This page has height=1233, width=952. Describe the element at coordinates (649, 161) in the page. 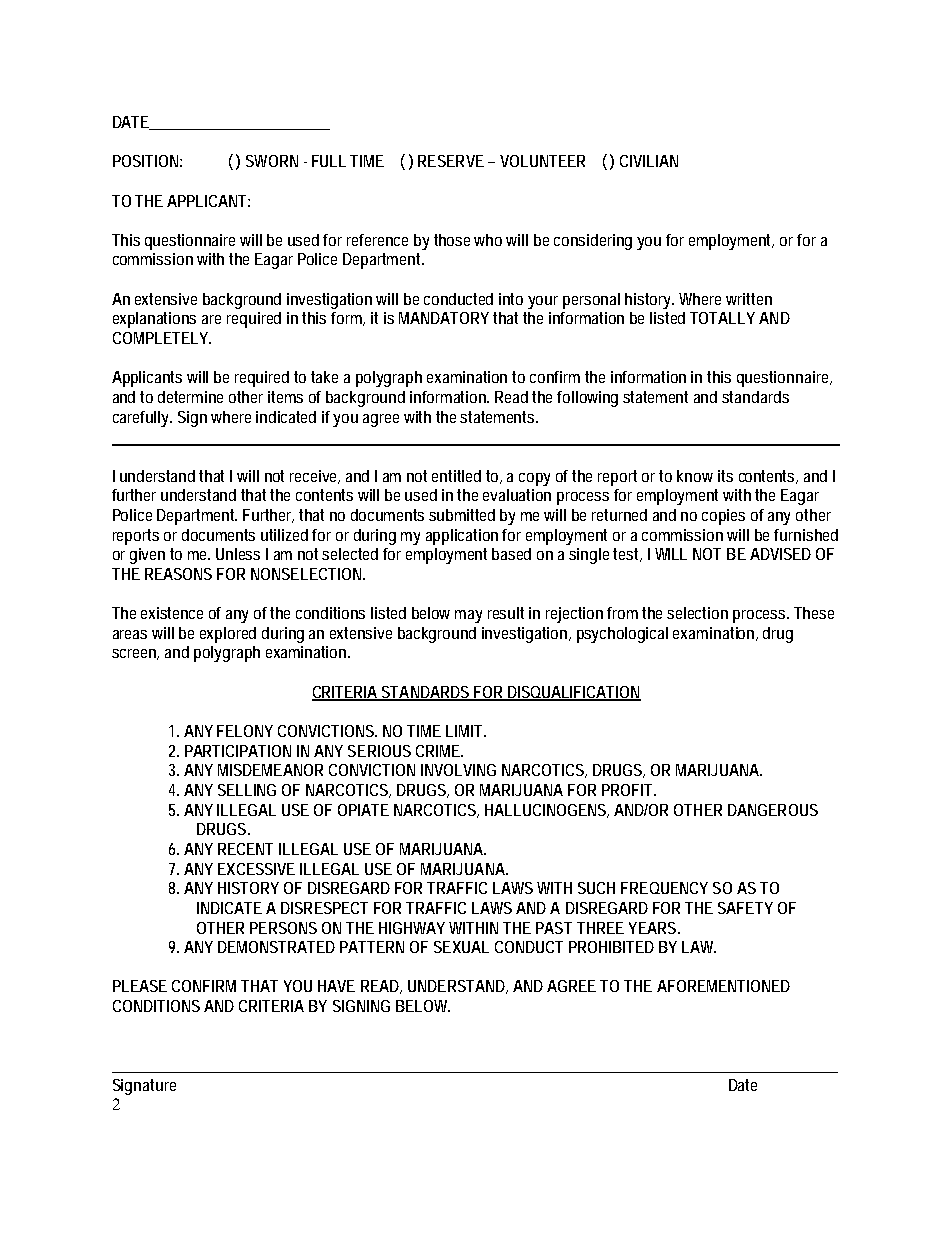

I see `CIVILIAN` at that location.
